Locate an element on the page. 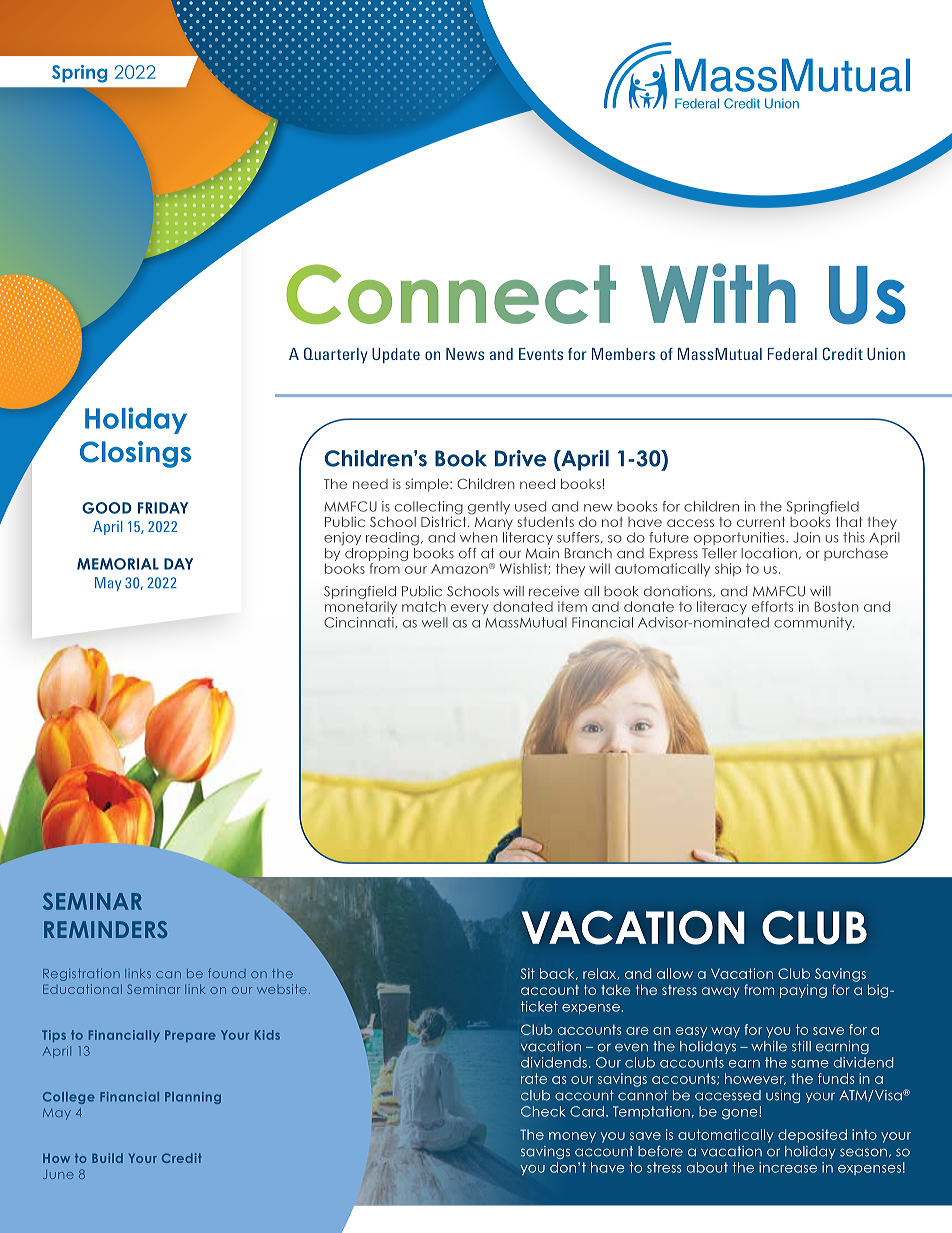 The height and width of the image is (1233, 952). Check is located at coordinates (543, 1111).
